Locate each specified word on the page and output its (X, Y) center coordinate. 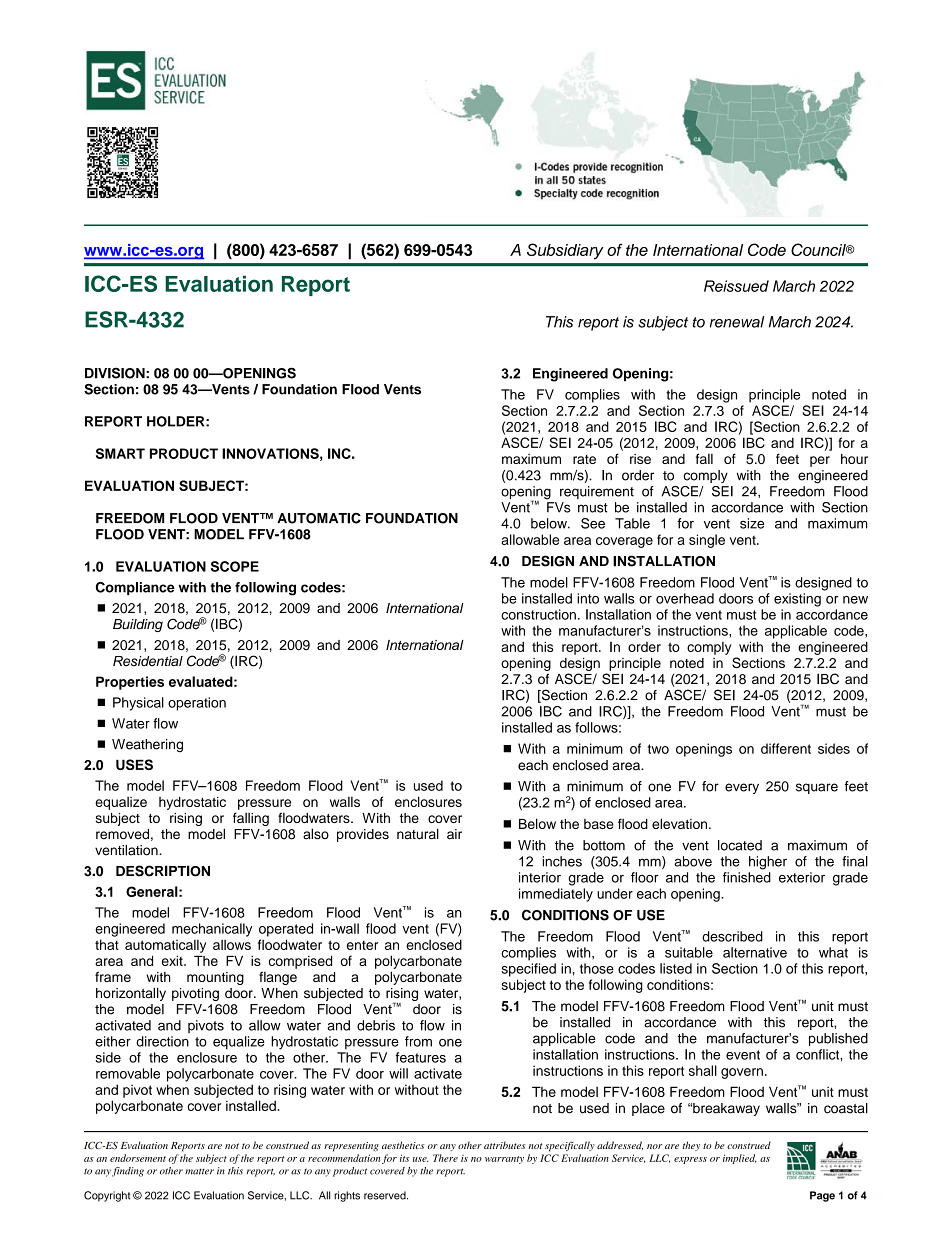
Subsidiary (565, 251)
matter (199, 1172)
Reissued (736, 286)
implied (740, 1159)
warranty (504, 1160)
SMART (120, 453)
